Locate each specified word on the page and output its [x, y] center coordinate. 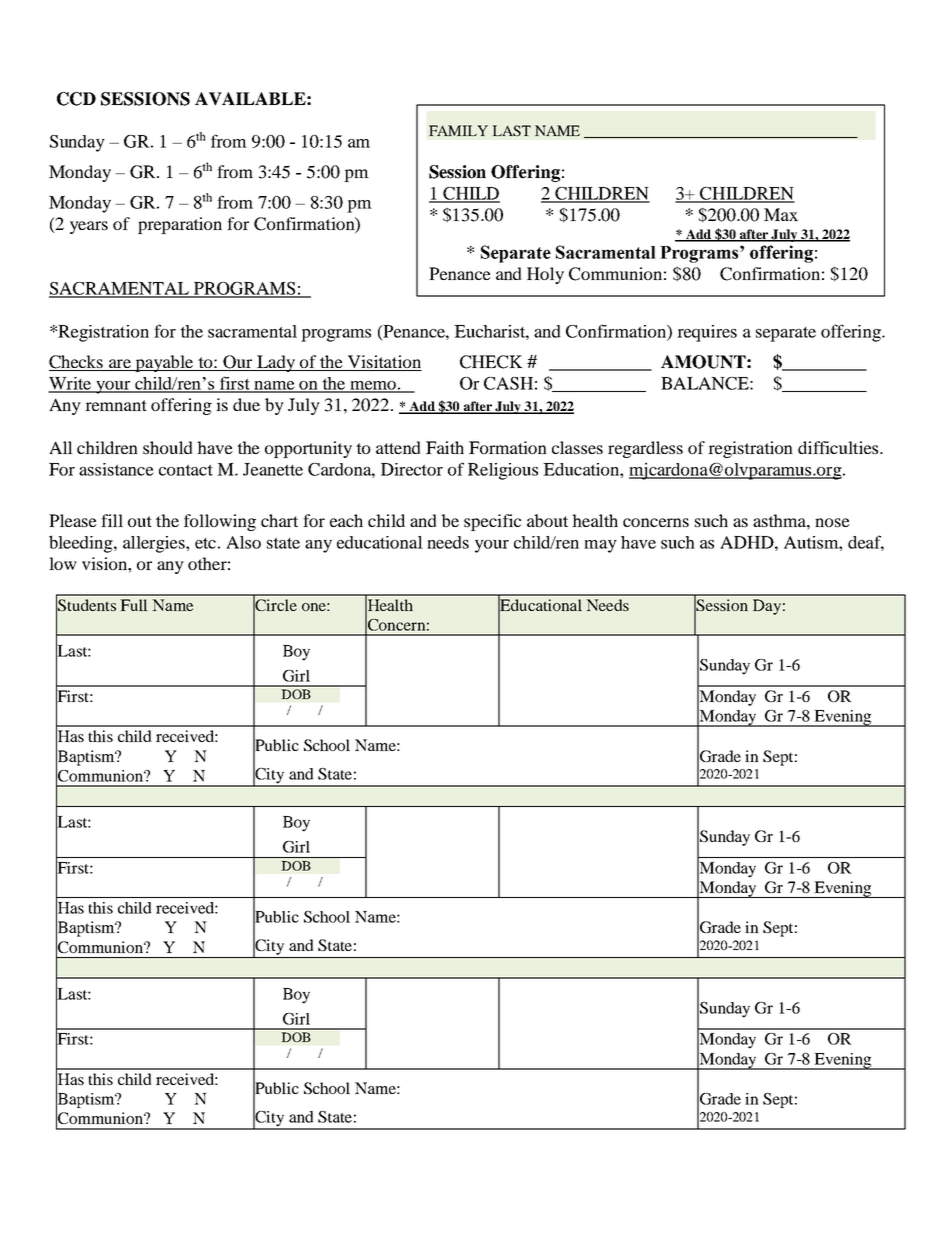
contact [186, 470]
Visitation [383, 363]
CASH [508, 383]
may [600, 546]
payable [164, 363]
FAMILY [458, 130]
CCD [76, 99]
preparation [180, 225]
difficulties [839, 447]
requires [707, 333]
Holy [545, 275]
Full [133, 605]
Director [412, 469]
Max [781, 214]
